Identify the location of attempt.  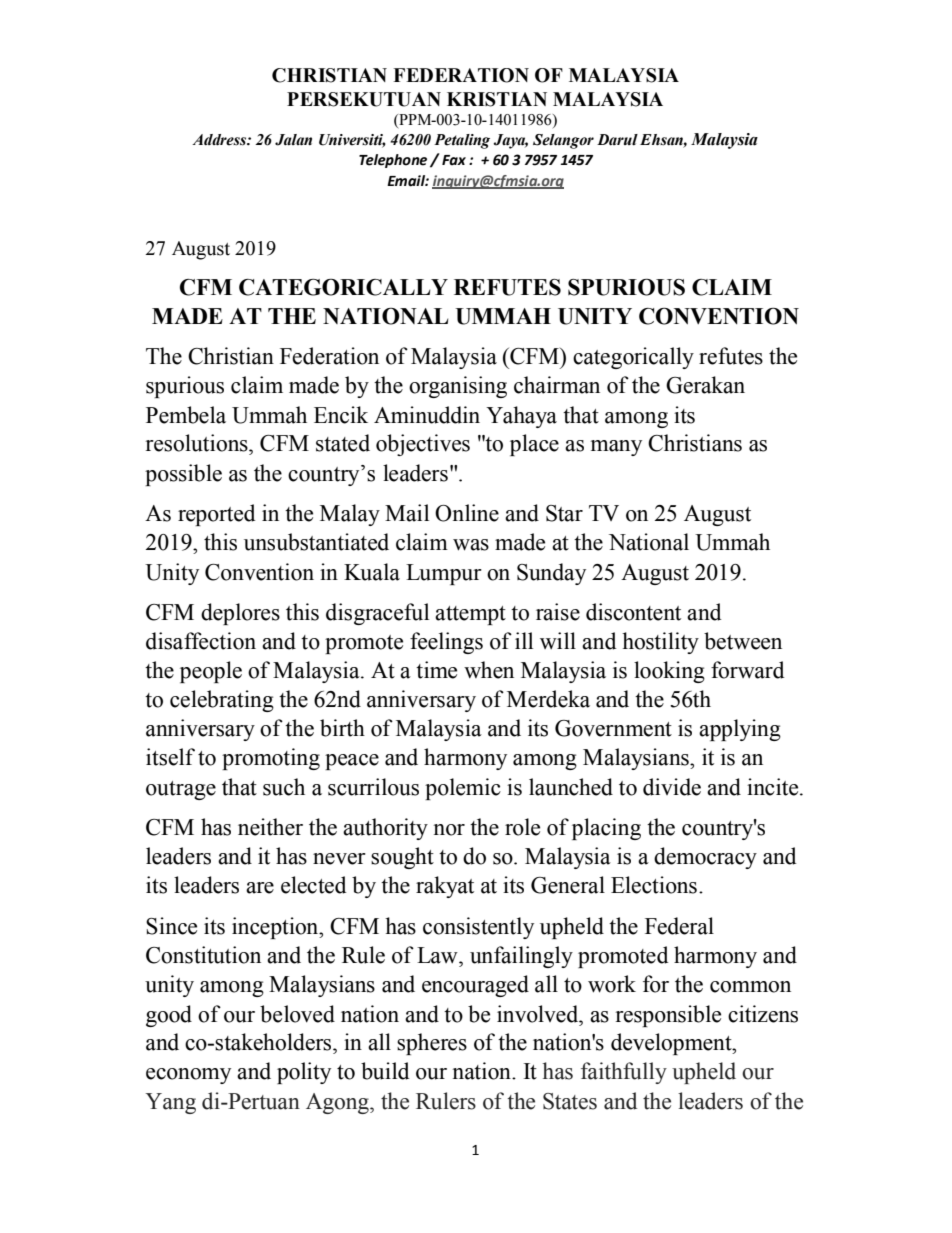
(470, 615).
